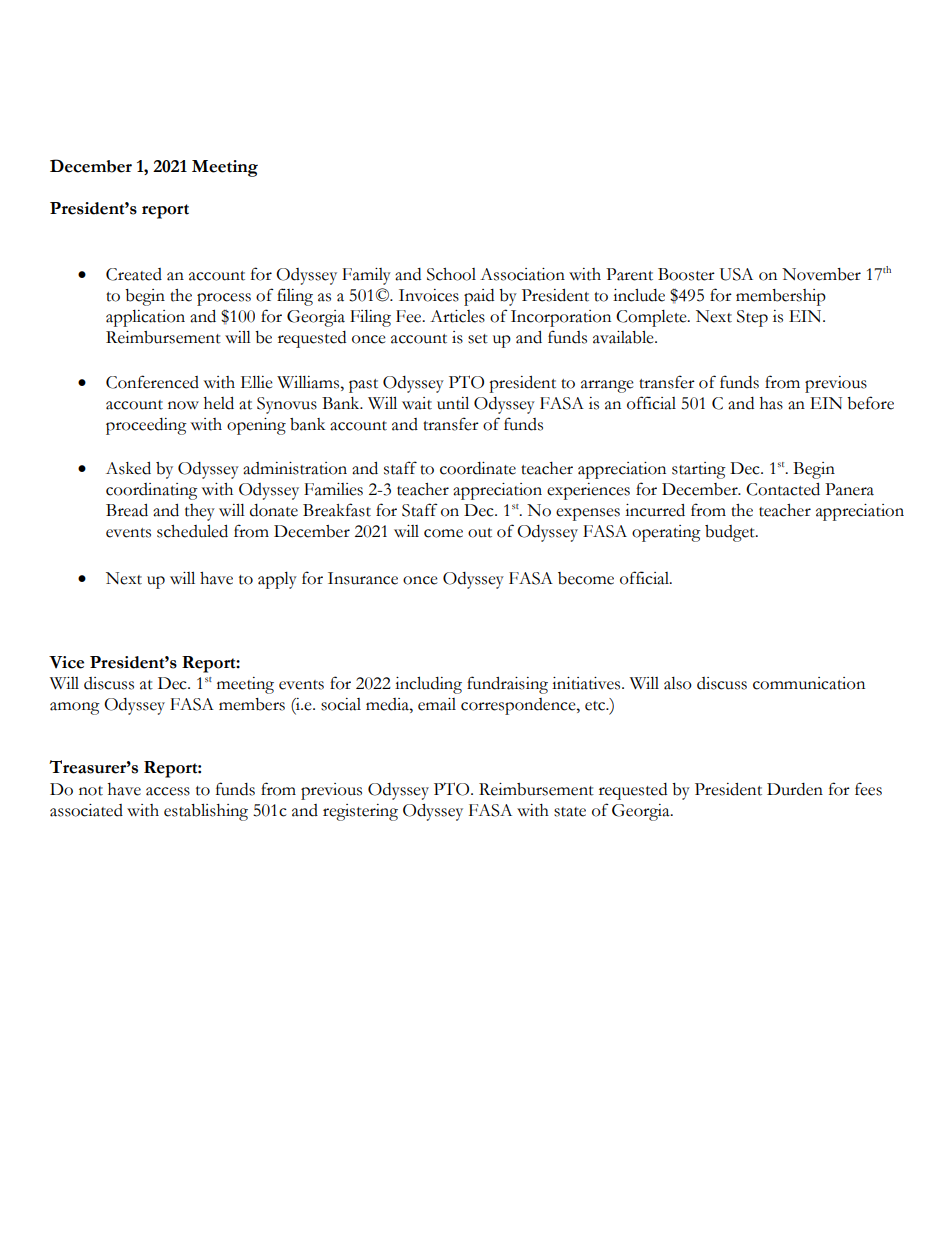 This screenshot has height=1233, width=952. I want to click on starting, so click(699, 470).
